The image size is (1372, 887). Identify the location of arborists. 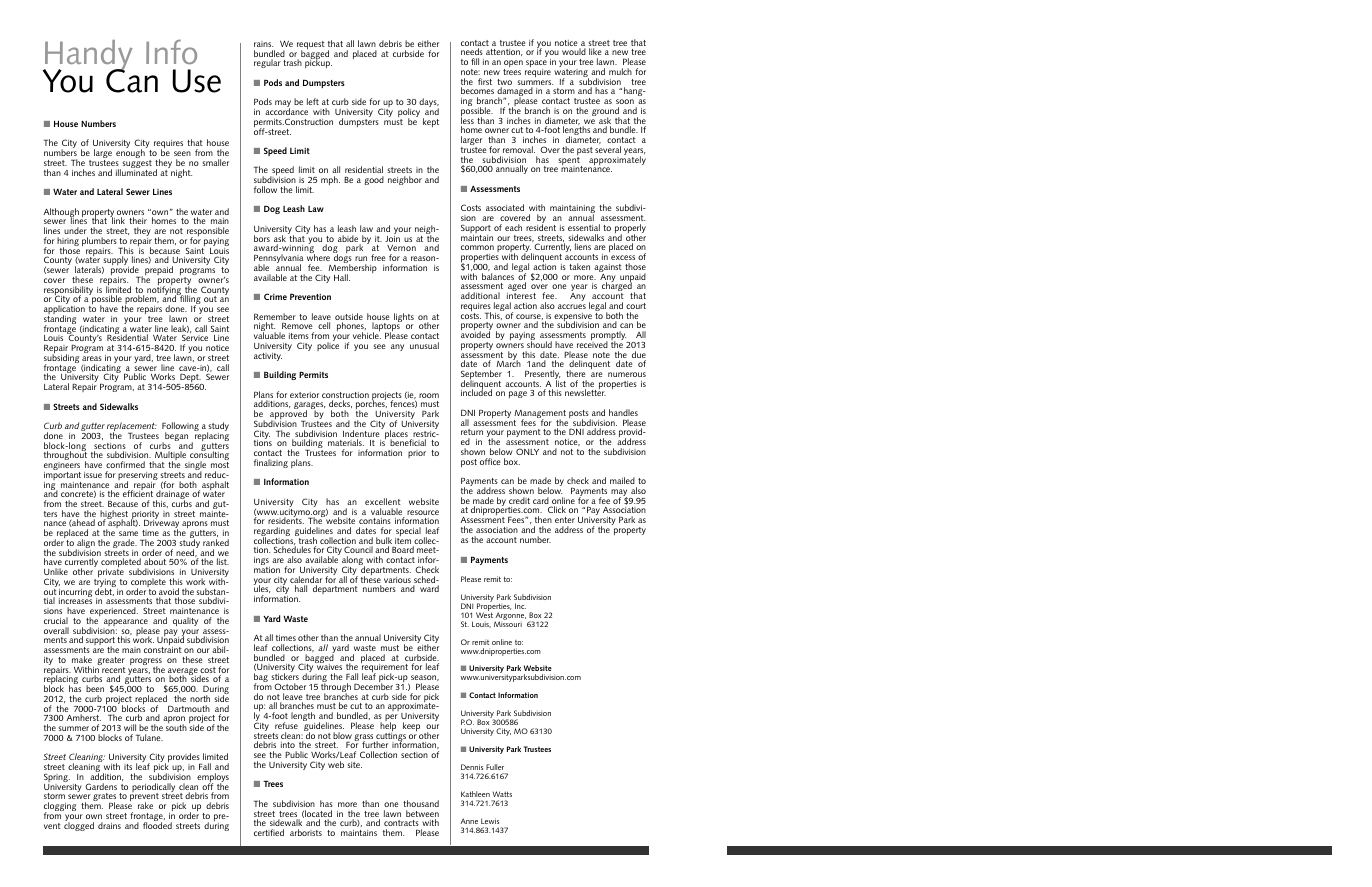
(306, 832).
